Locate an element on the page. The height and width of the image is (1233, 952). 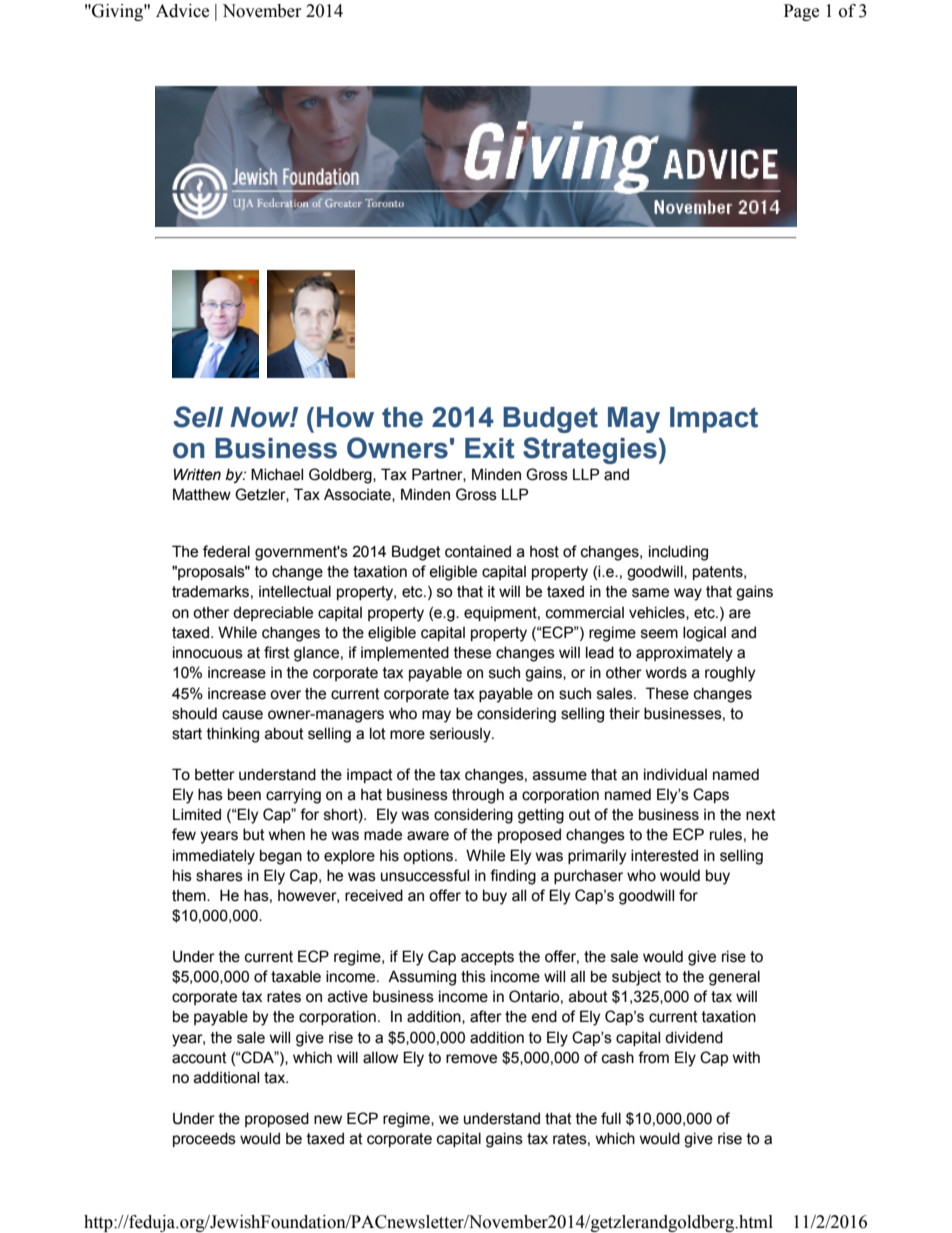
Page is located at coordinates (801, 12).
